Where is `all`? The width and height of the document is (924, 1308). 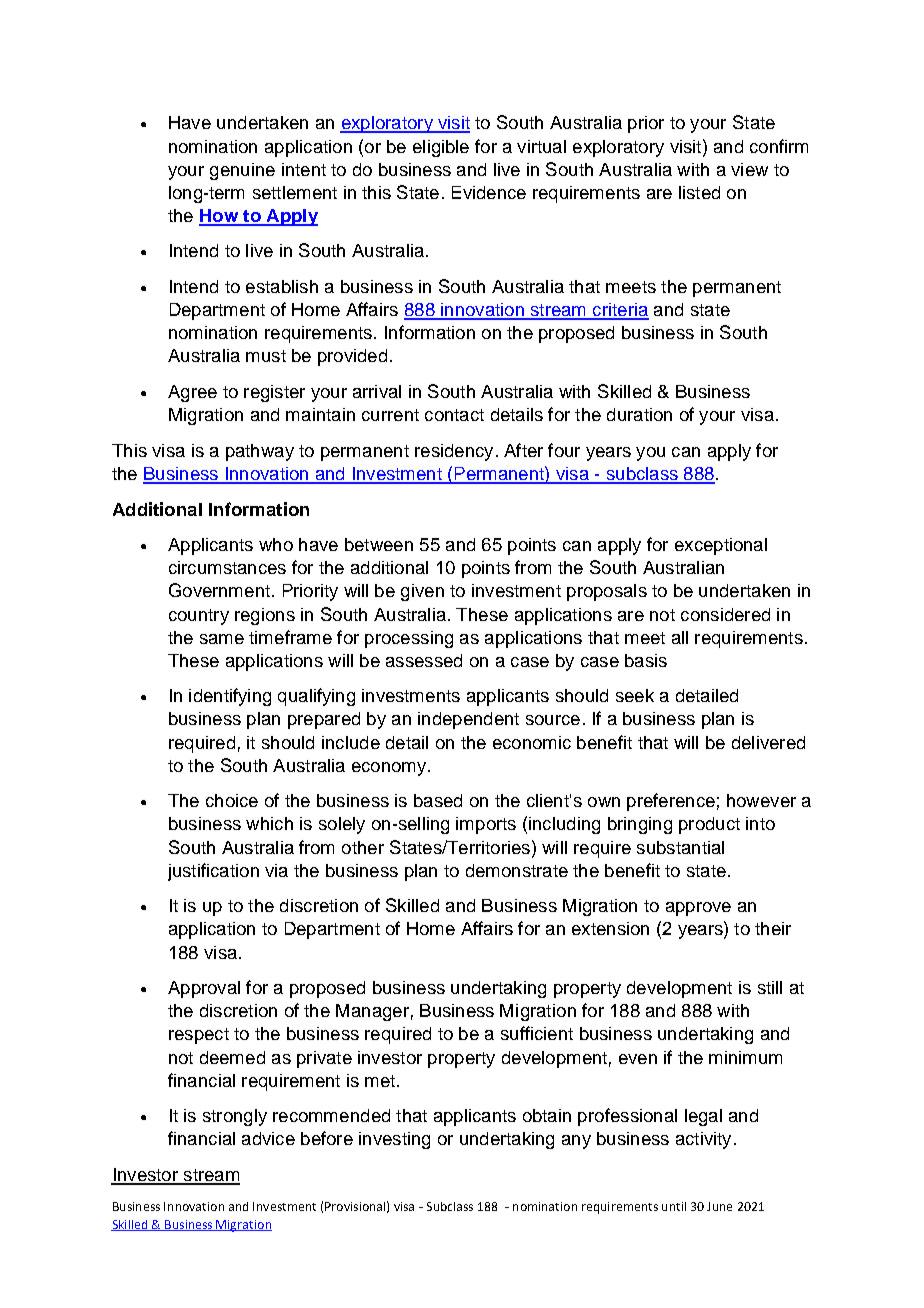 all is located at coordinates (680, 637).
